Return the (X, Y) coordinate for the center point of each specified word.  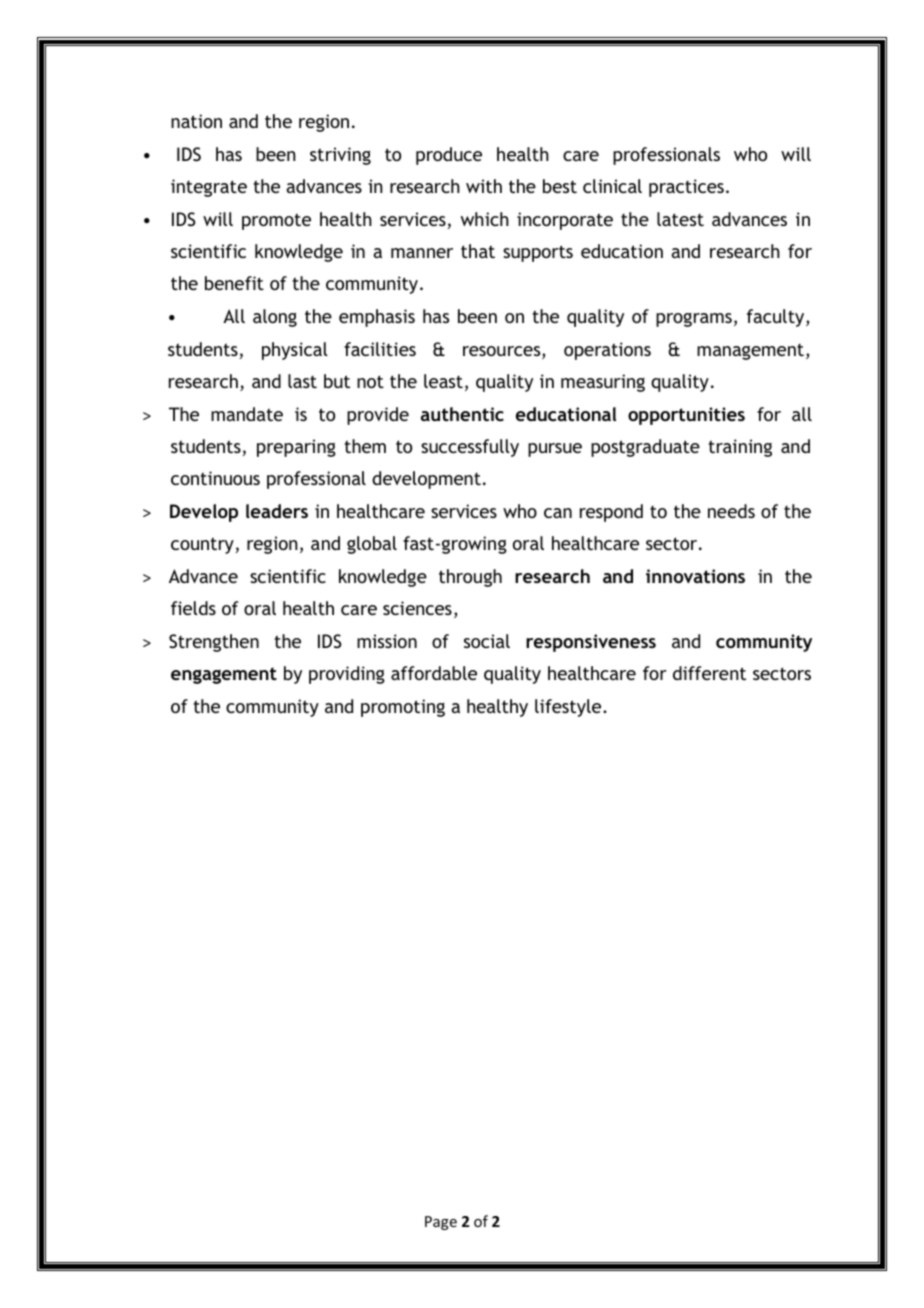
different (709, 673)
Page (441, 1223)
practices (686, 188)
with (484, 186)
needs (731, 511)
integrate (209, 188)
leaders (277, 511)
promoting (403, 708)
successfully (470, 448)
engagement (224, 675)
